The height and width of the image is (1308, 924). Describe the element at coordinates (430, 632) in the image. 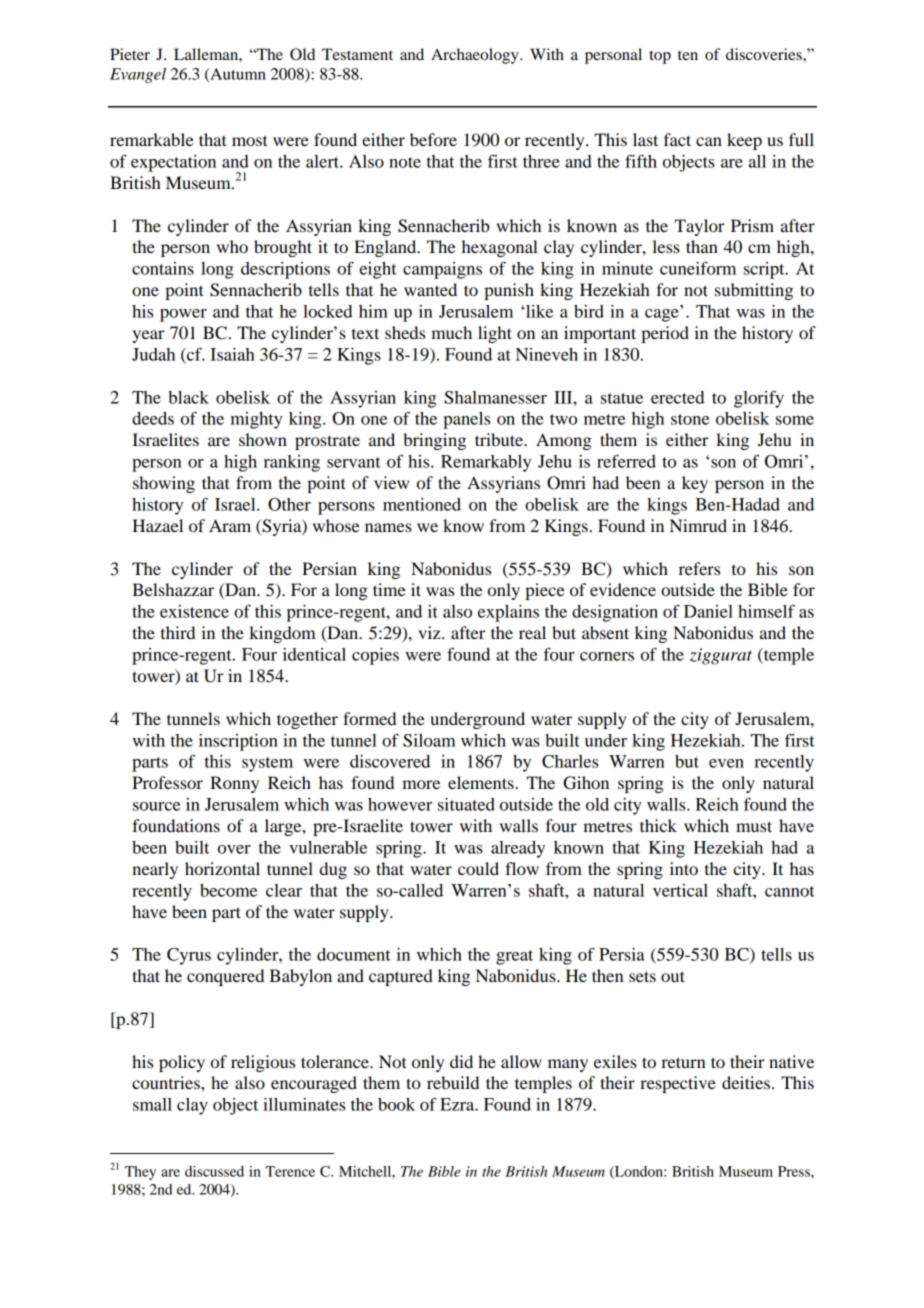

I see `viz` at that location.
